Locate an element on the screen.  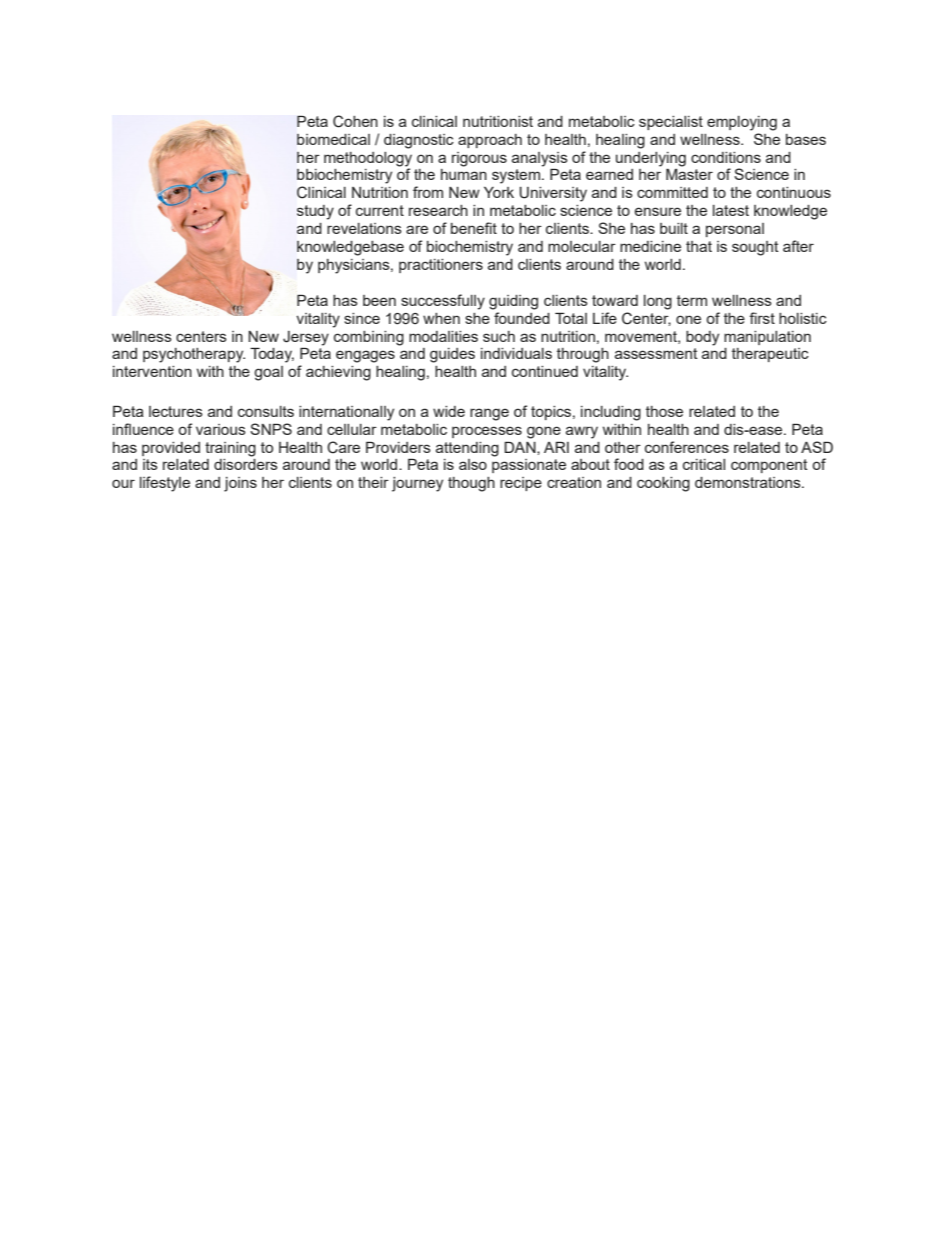
term is located at coordinates (692, 300).
